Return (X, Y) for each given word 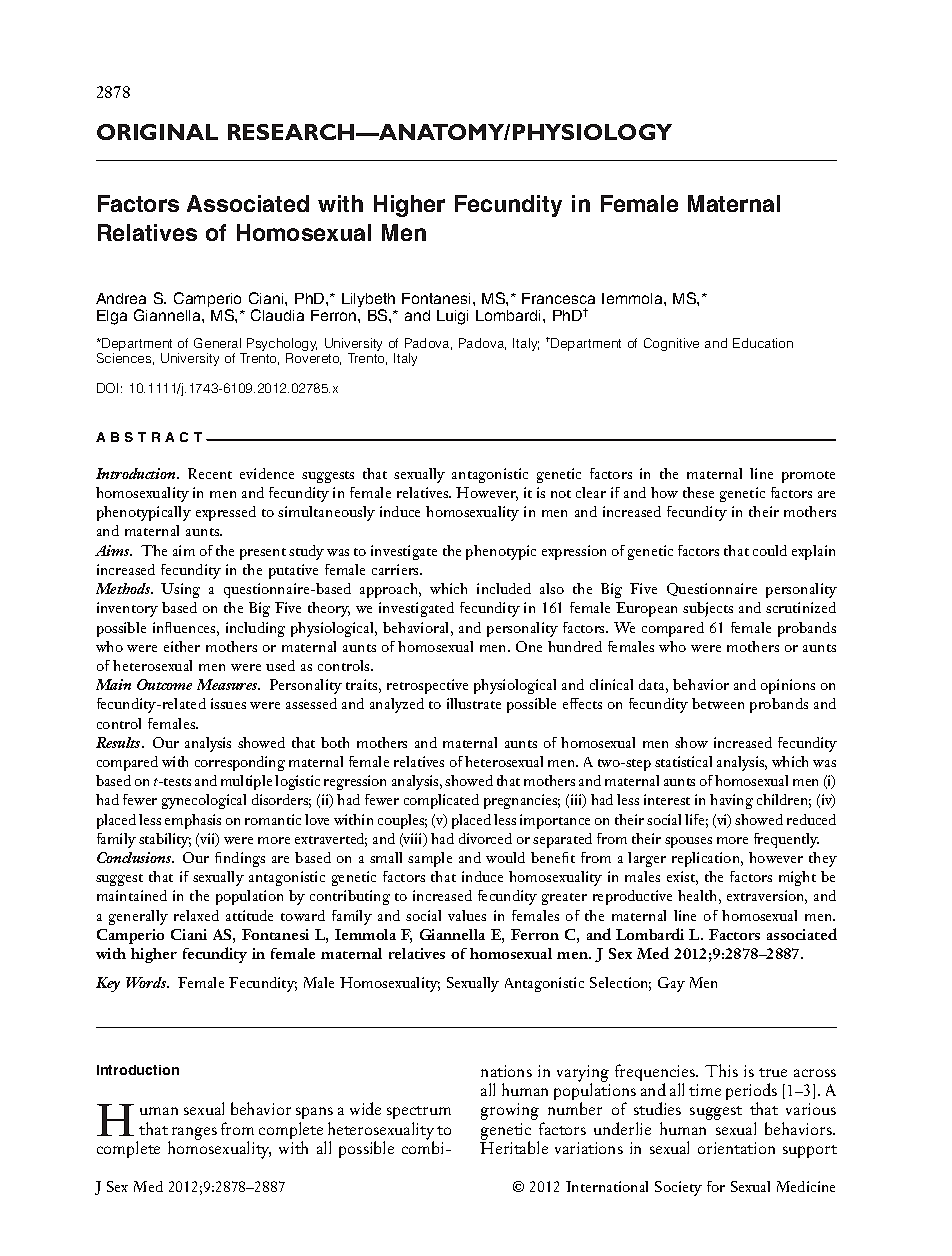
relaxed (196, 915)
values (467, 915)
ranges (193, 1134)
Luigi (452, 317)
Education (763, 343)
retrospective (427, 686)
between (718, 703)
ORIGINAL (157, 132)
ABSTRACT (149, 437)
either (182, 646)
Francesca (558, 298)
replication (707, 859)
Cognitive (671, 344)
